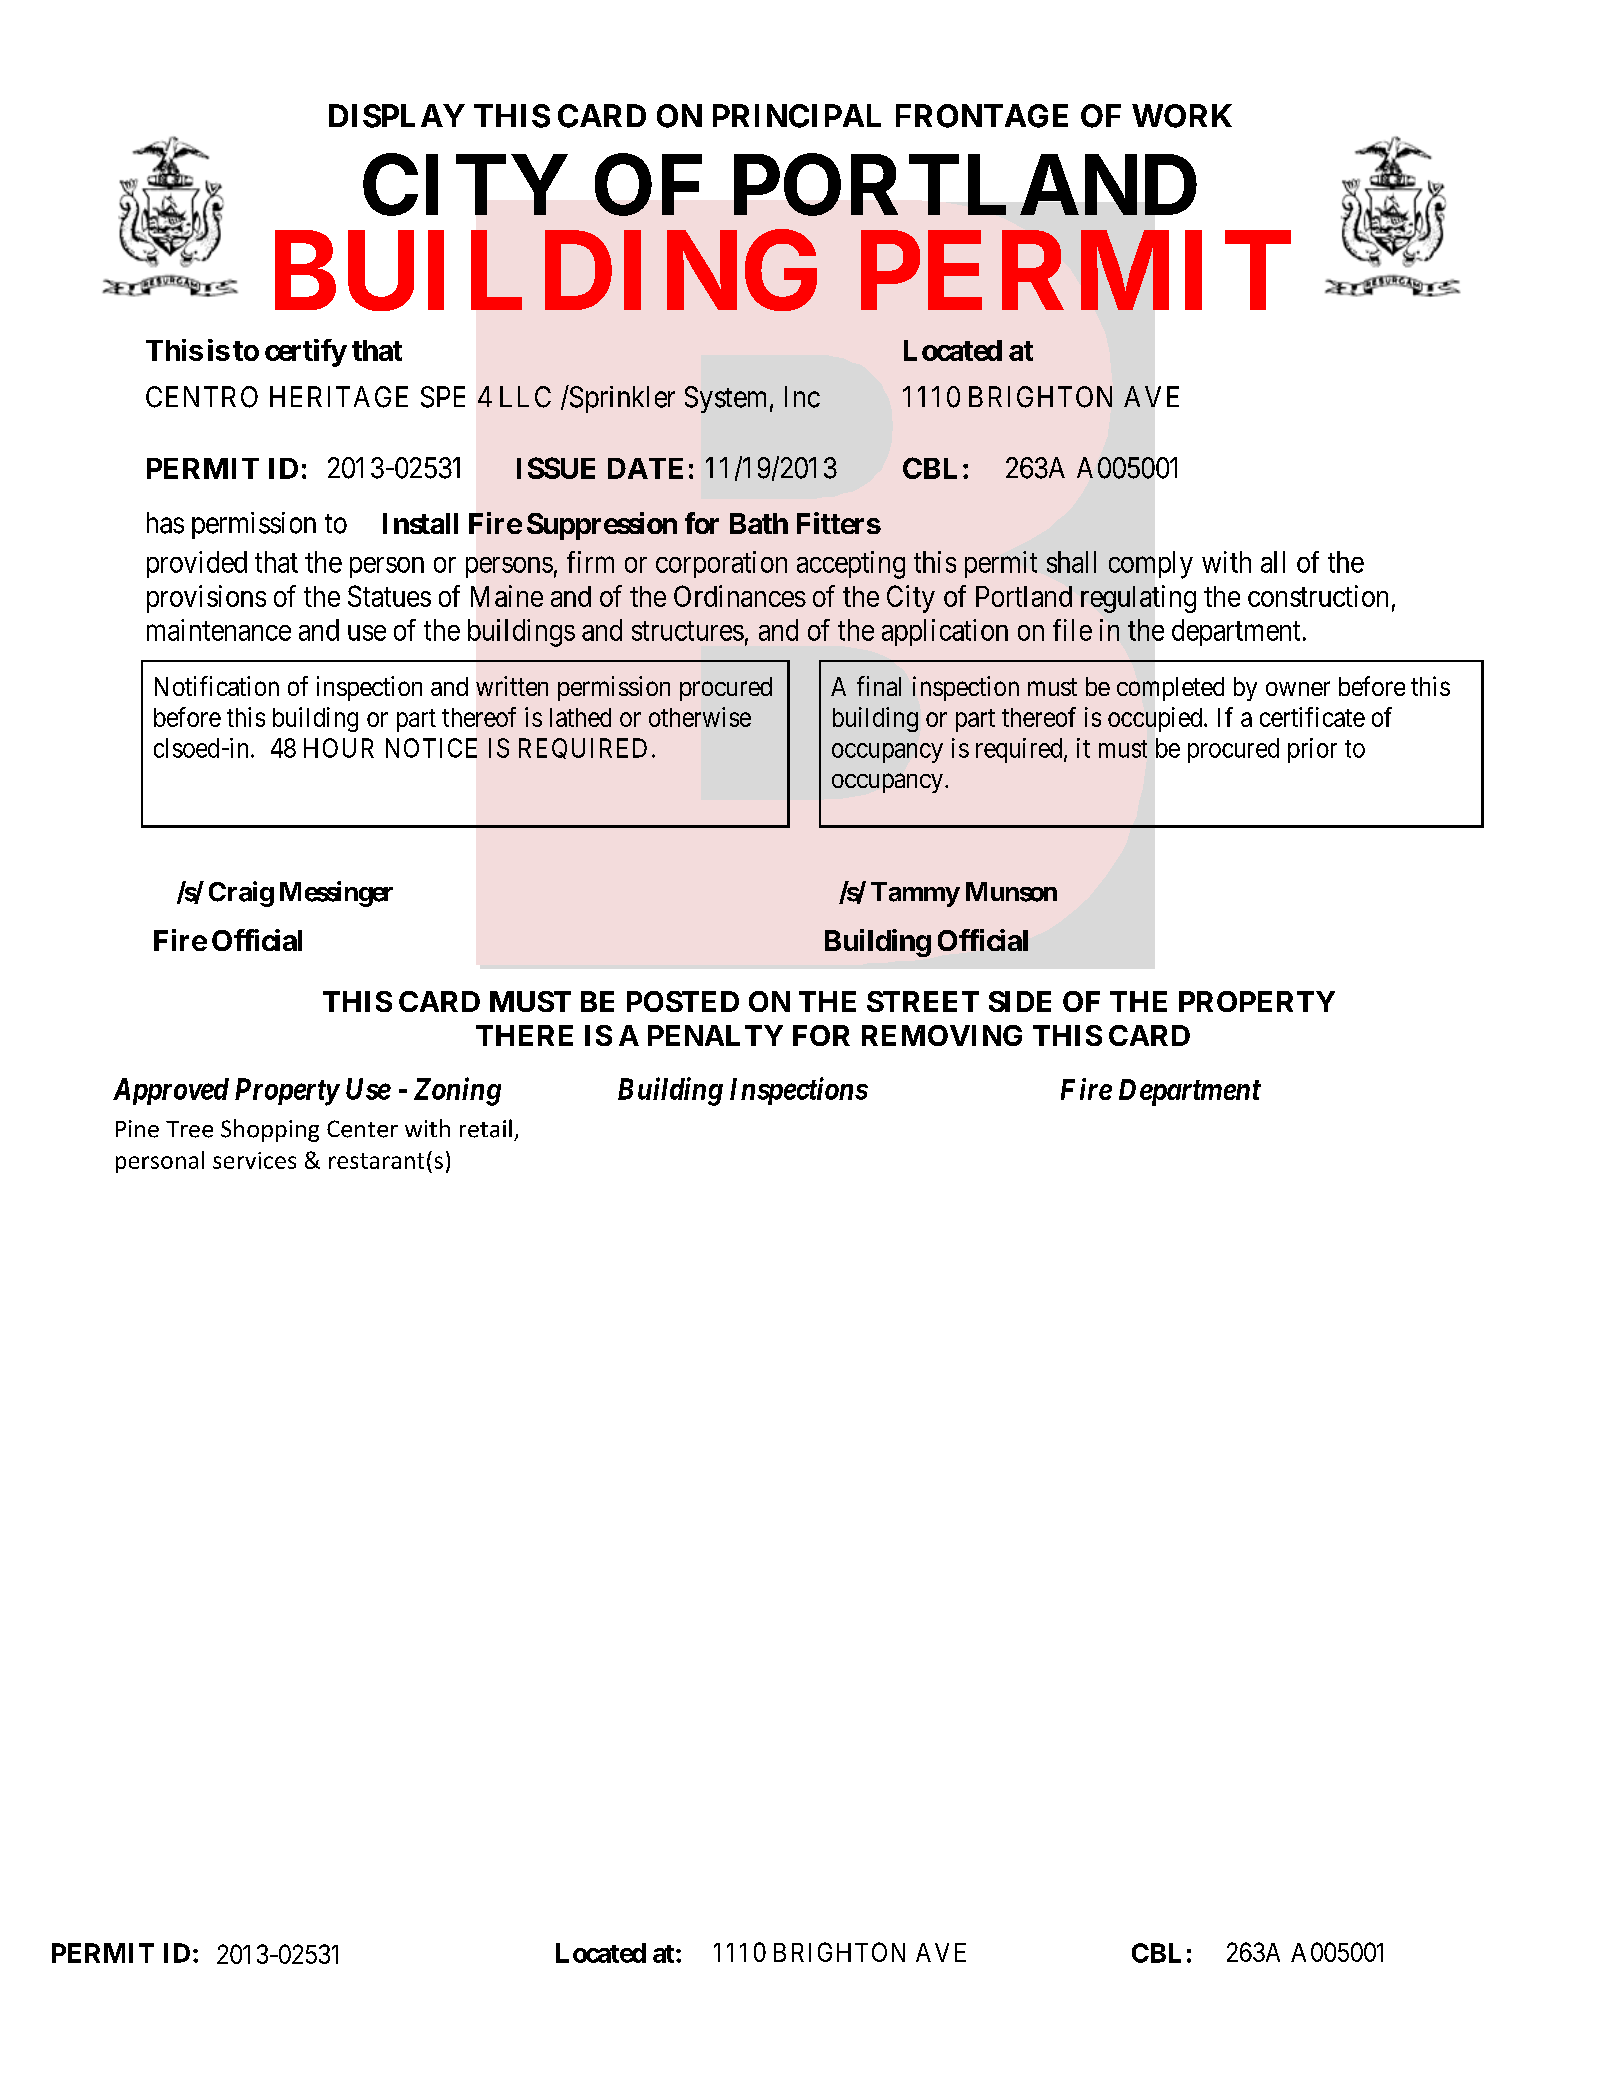  I want to click on regulating, so click(1138, 599).
